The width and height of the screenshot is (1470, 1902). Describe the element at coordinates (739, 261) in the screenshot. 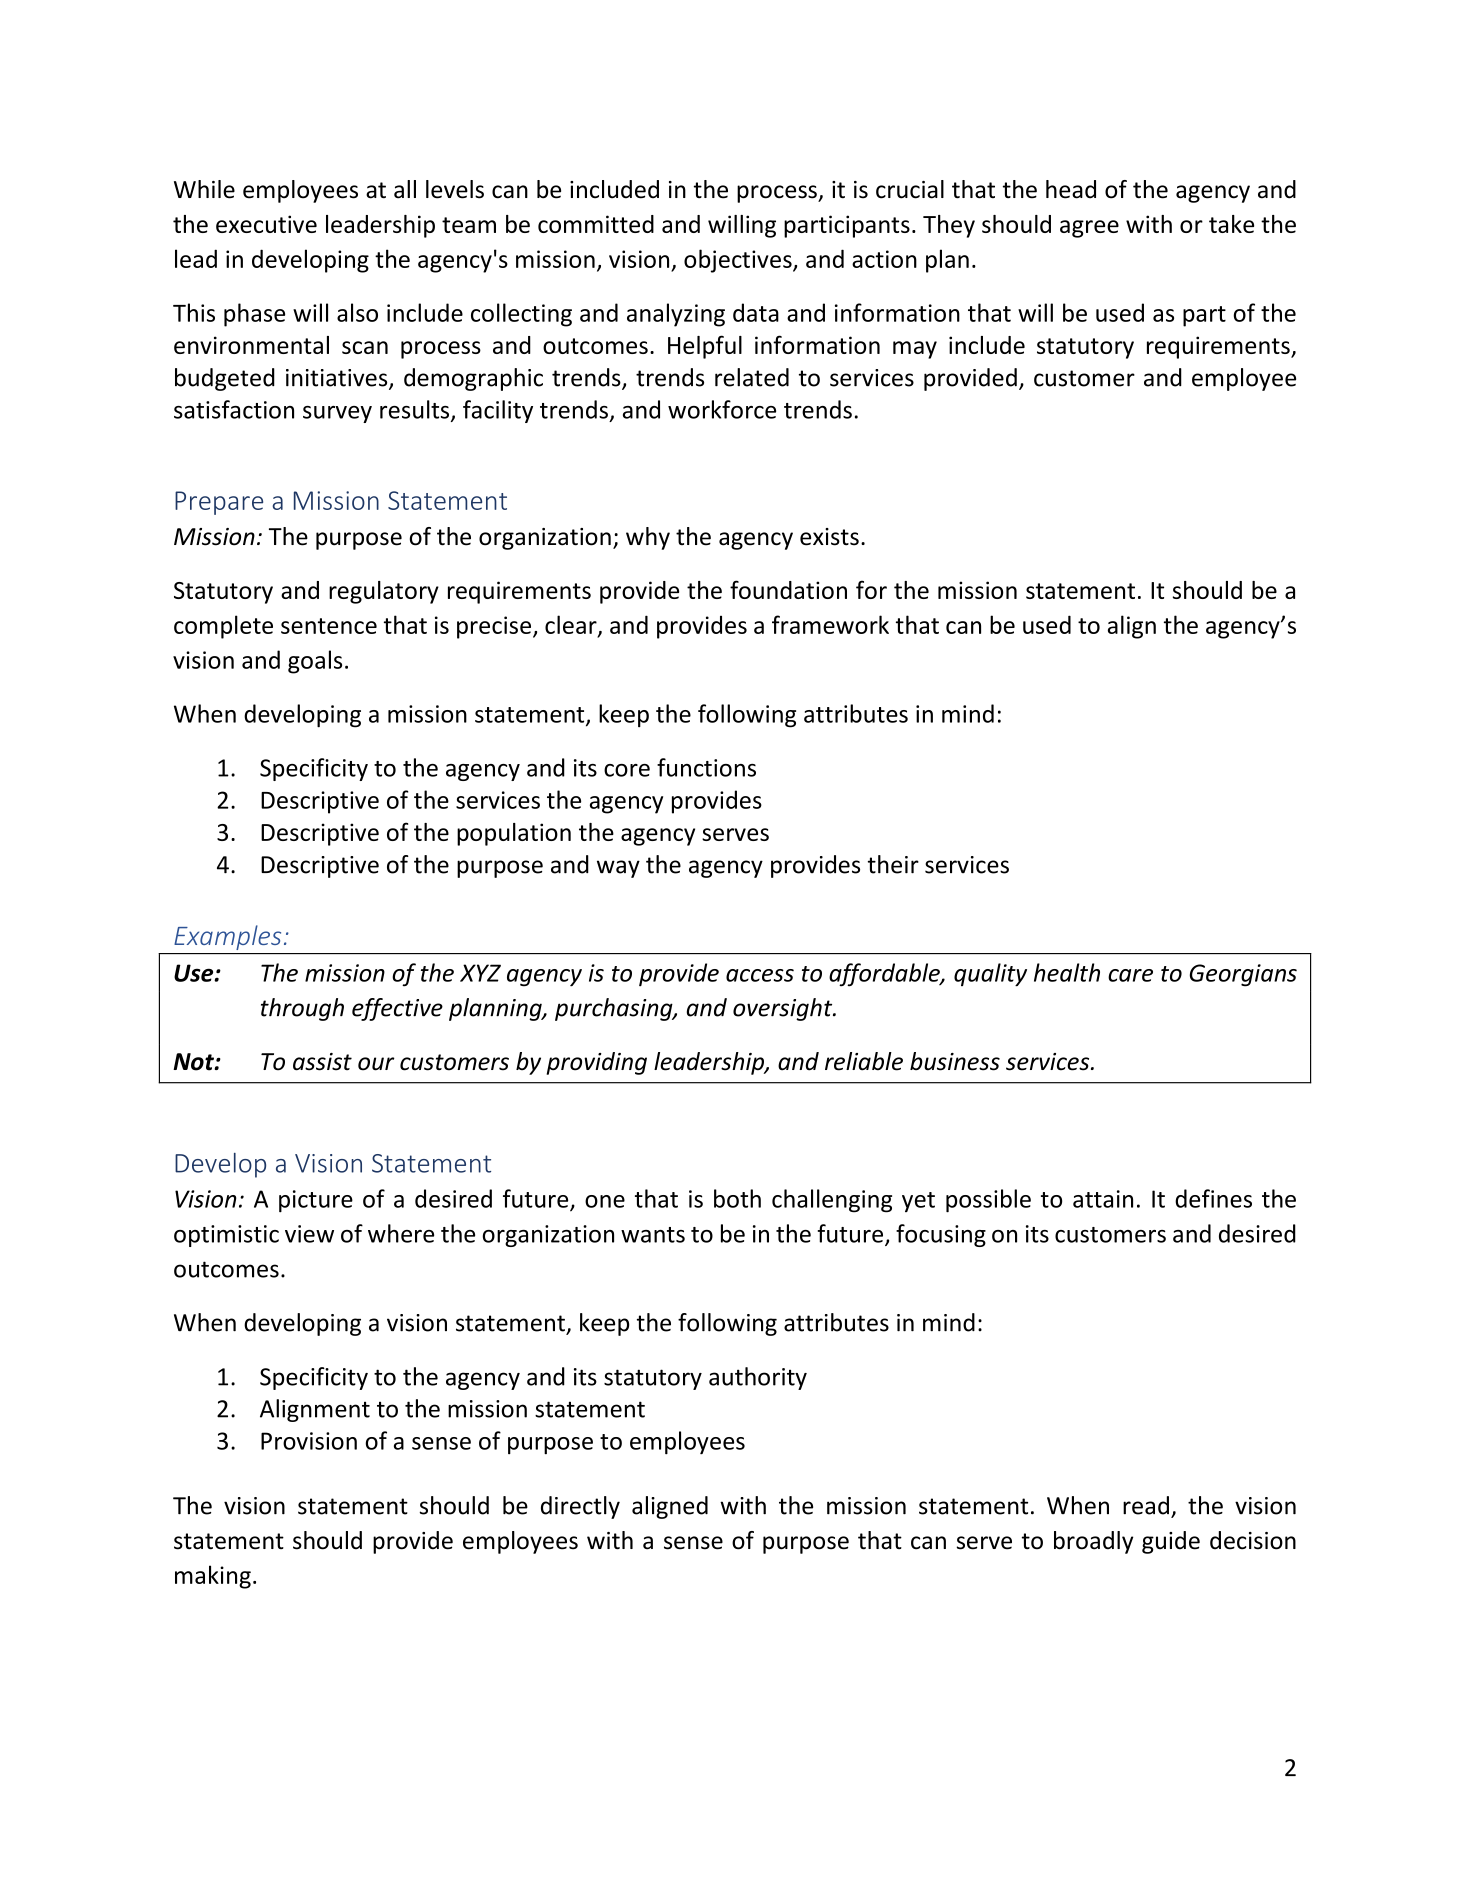

I see `objectives` at that location.
